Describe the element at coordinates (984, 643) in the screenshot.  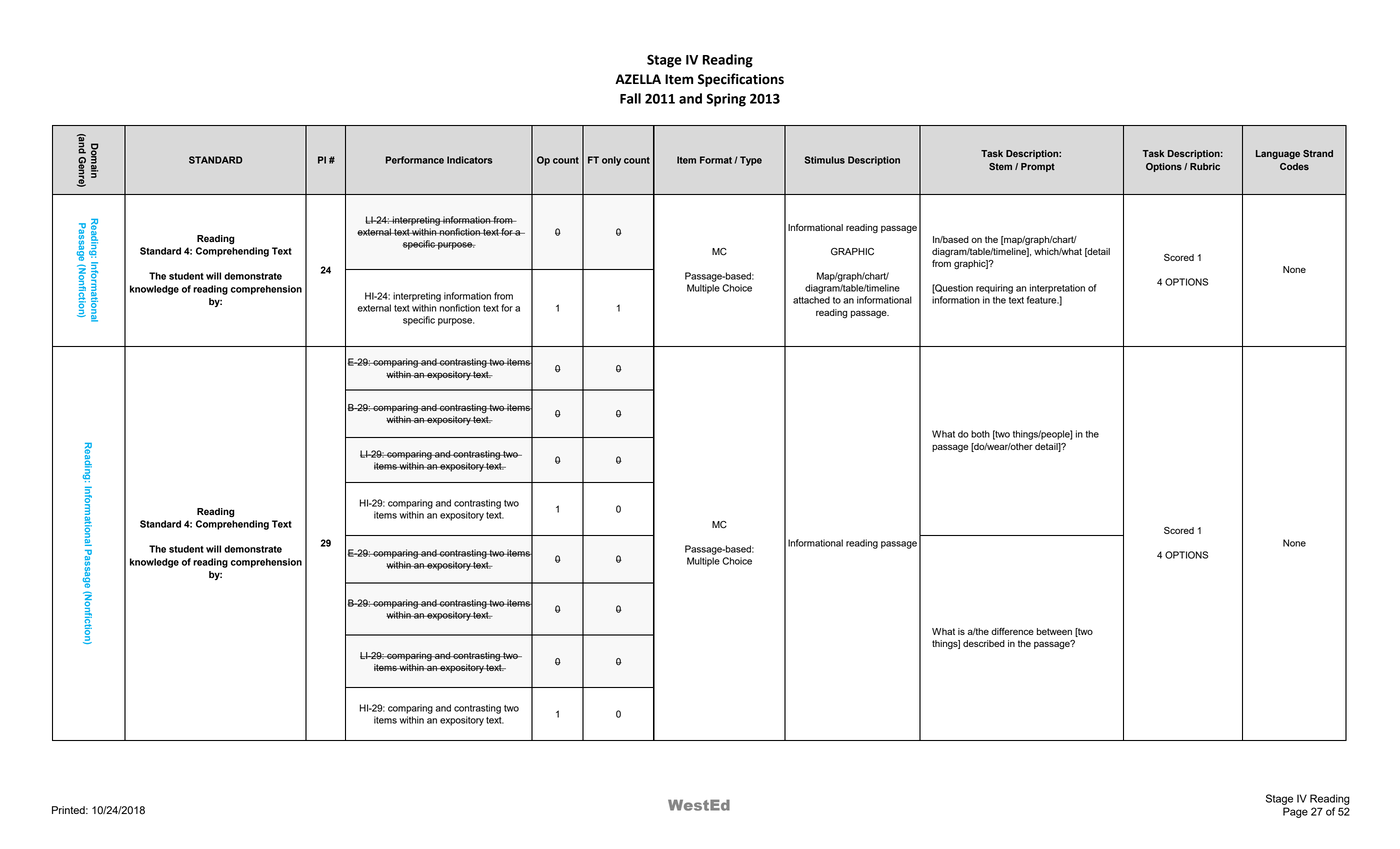
I see `described` at that location.
